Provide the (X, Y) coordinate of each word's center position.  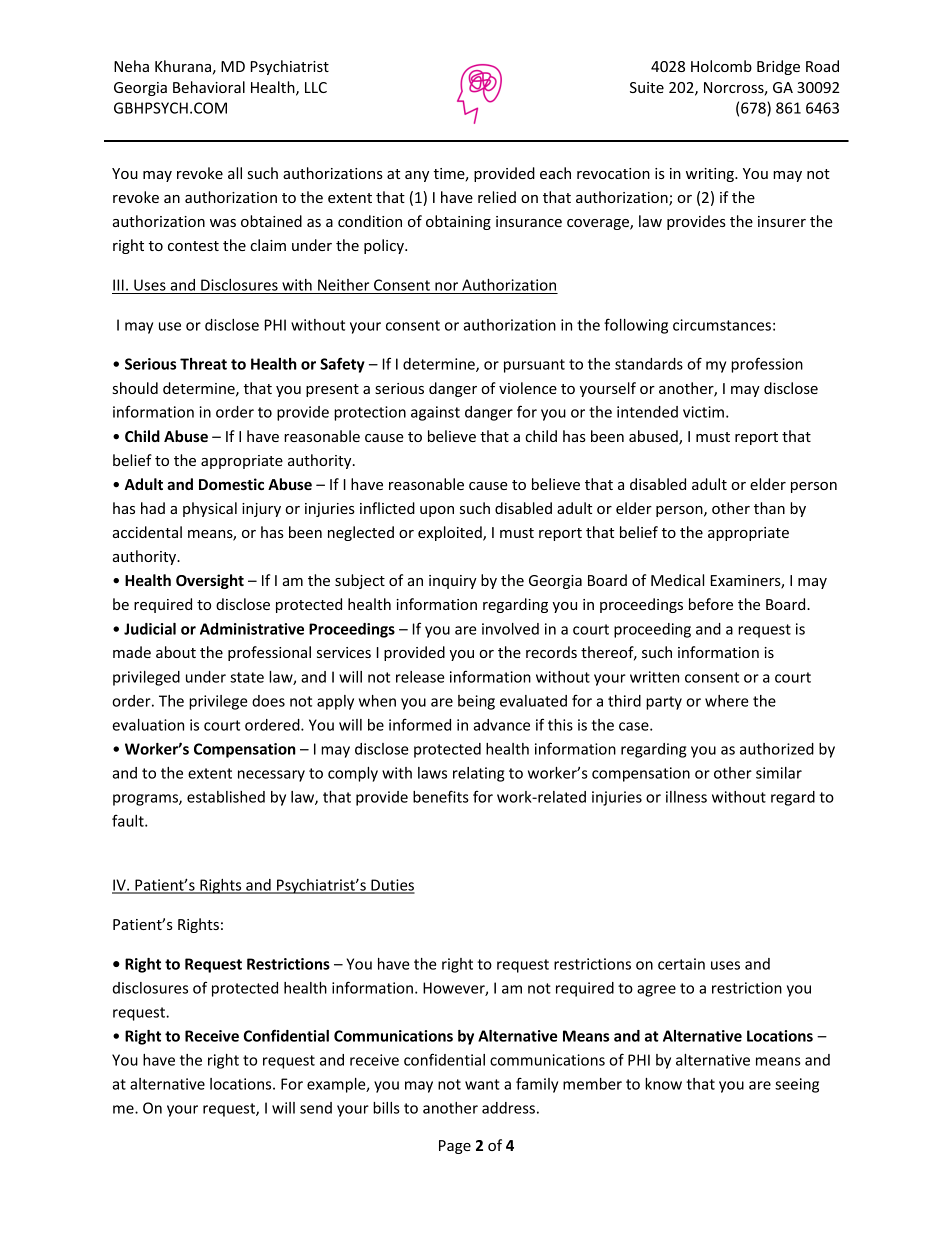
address (508, 1108)
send (316, 1108)
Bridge (778, 67)
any (417, 176)
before (711, 604)
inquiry (453, 582)
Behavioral (209, 87)
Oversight (210, 581)
